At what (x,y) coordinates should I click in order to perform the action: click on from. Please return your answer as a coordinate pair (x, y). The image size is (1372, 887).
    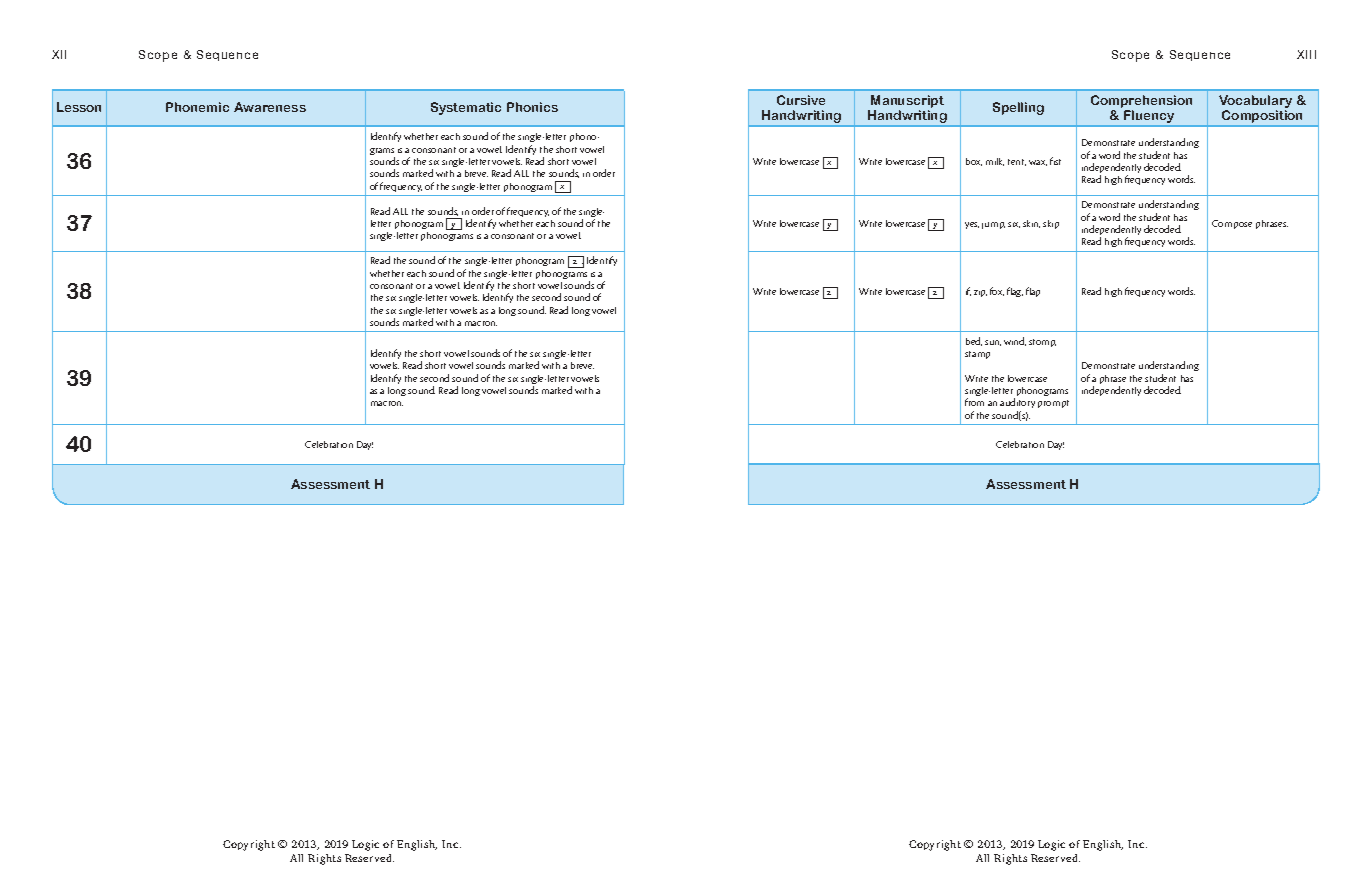
    Looking at the image, I should click on (974, 402).
